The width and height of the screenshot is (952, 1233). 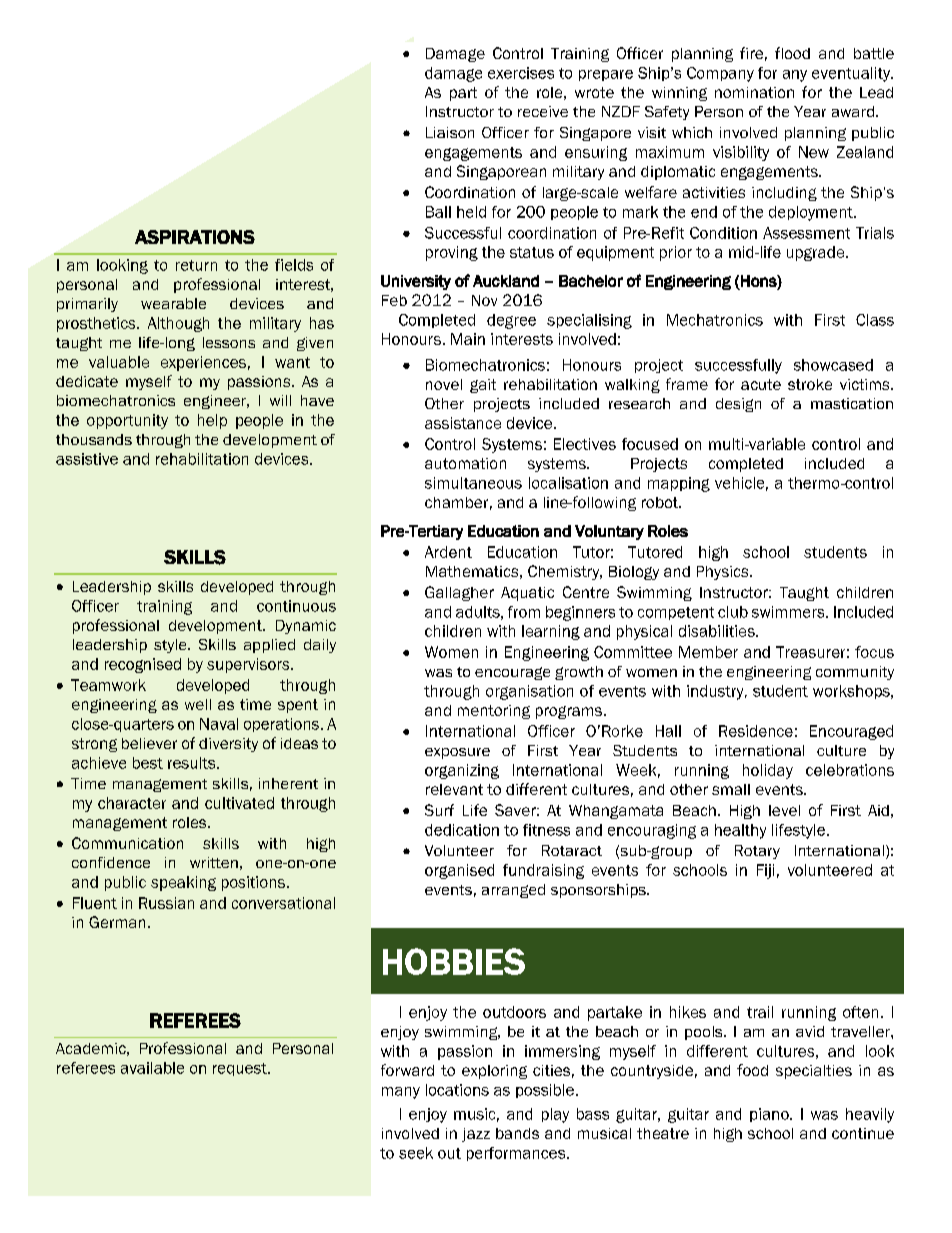 I want to click on speaking, so click(x=183, y=883).
